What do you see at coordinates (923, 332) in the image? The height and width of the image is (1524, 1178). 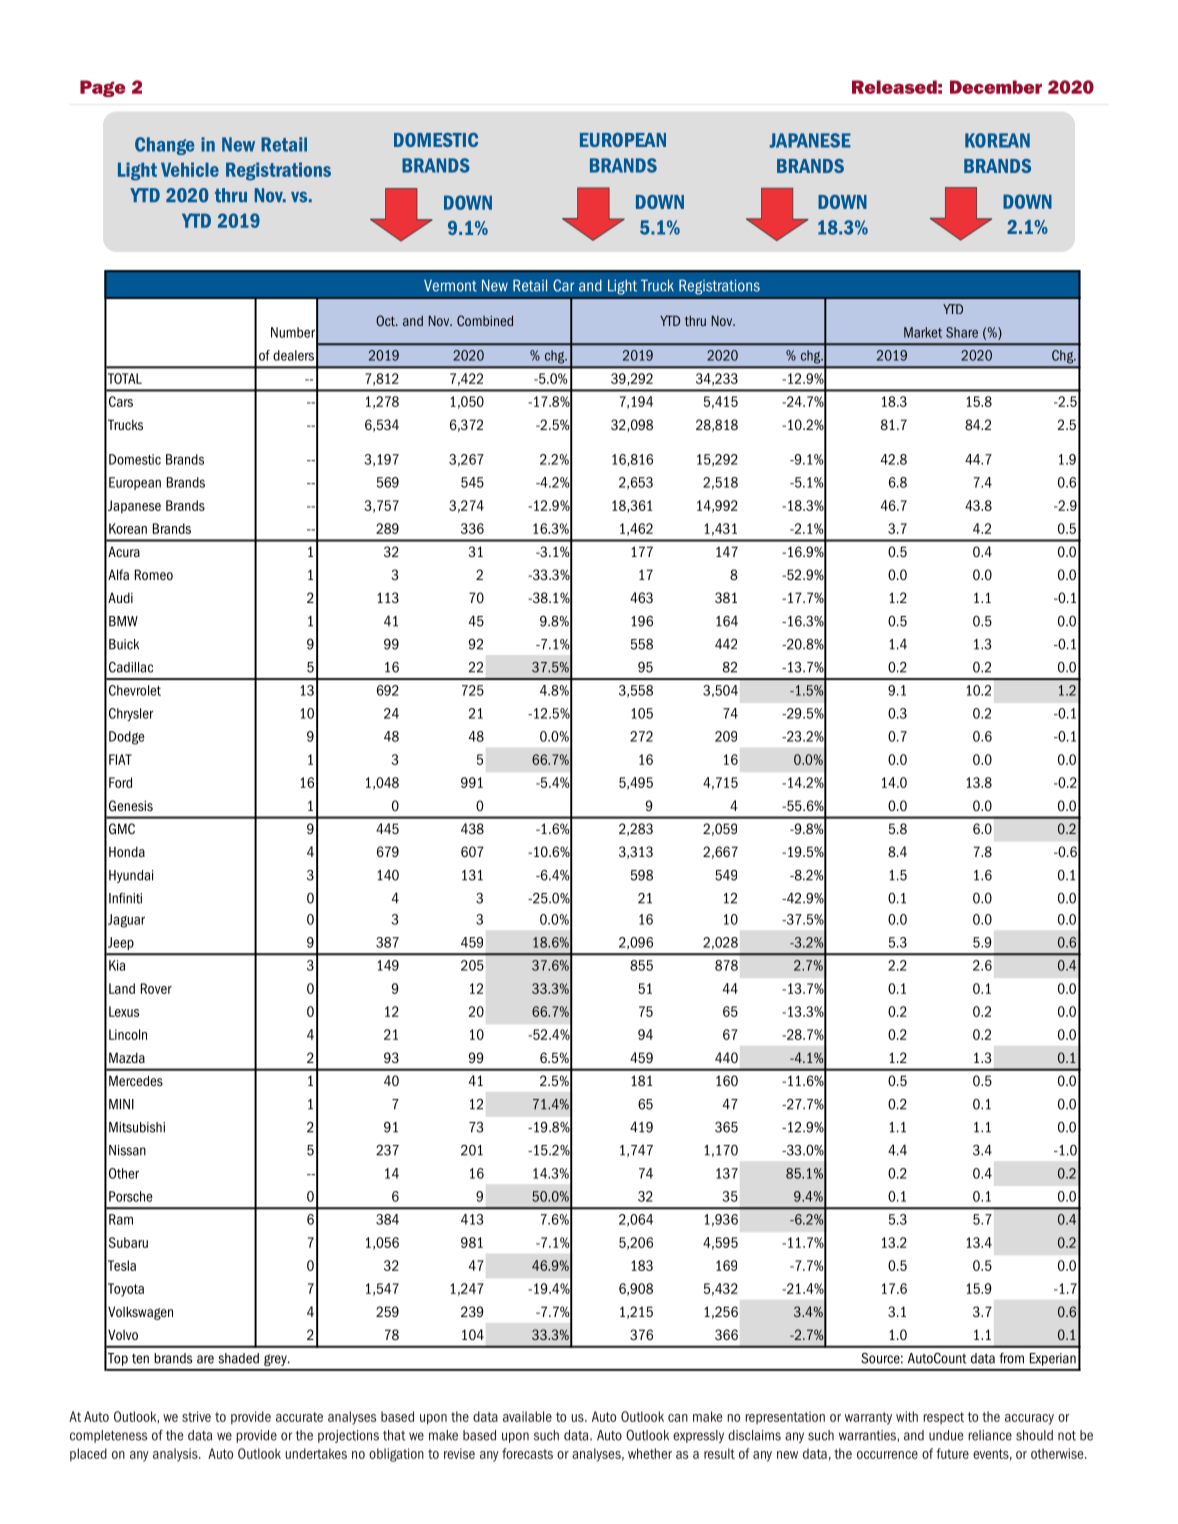 I see `Market` at bounding box center [923, 332].
